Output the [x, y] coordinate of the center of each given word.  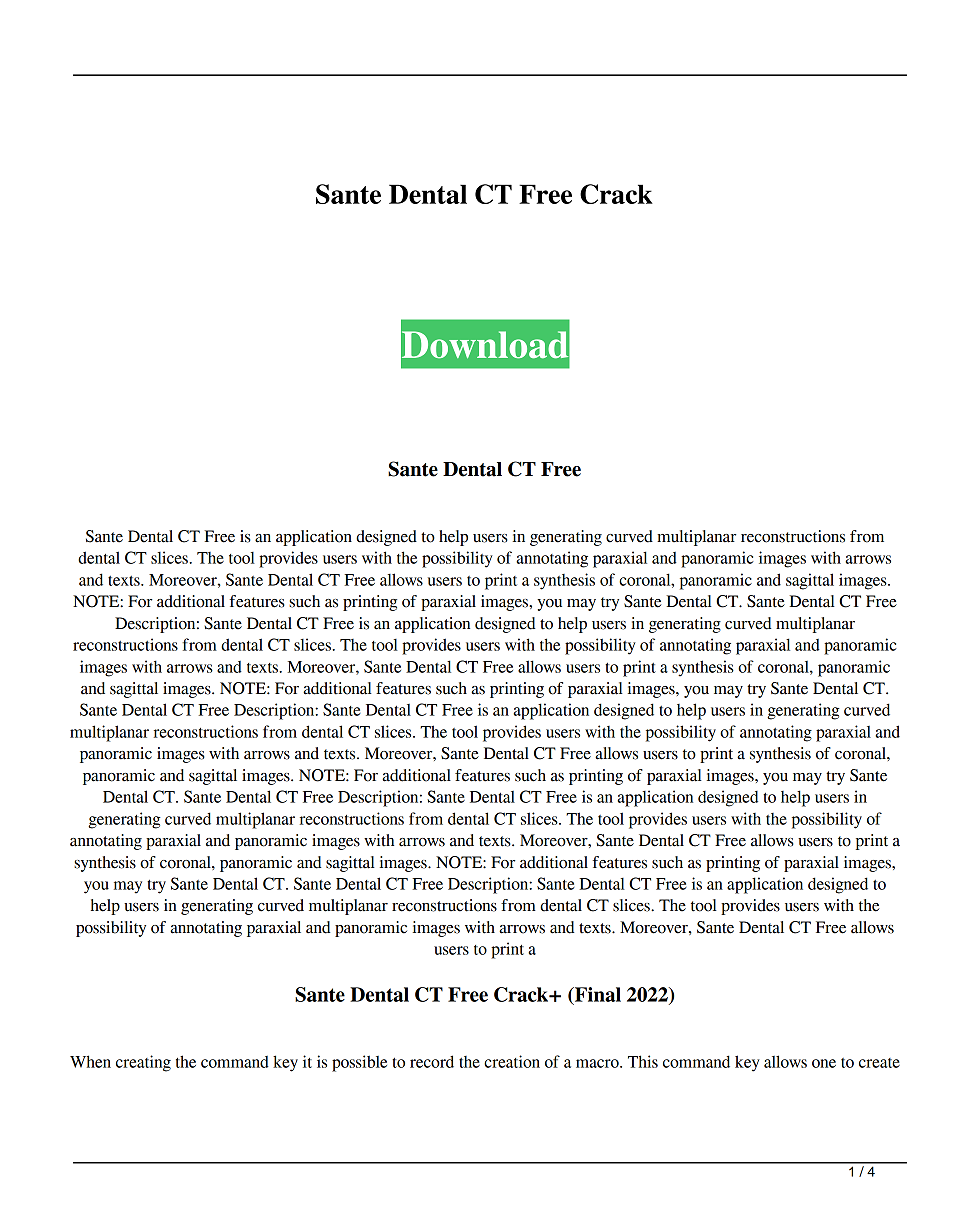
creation [512, 1061]
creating [143, 1063]
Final [596, 995]
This [643, 1061]
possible [359, 1063]
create [879, 1063]
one [824, 1063]
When [90, 1061]
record [432, 1061]
